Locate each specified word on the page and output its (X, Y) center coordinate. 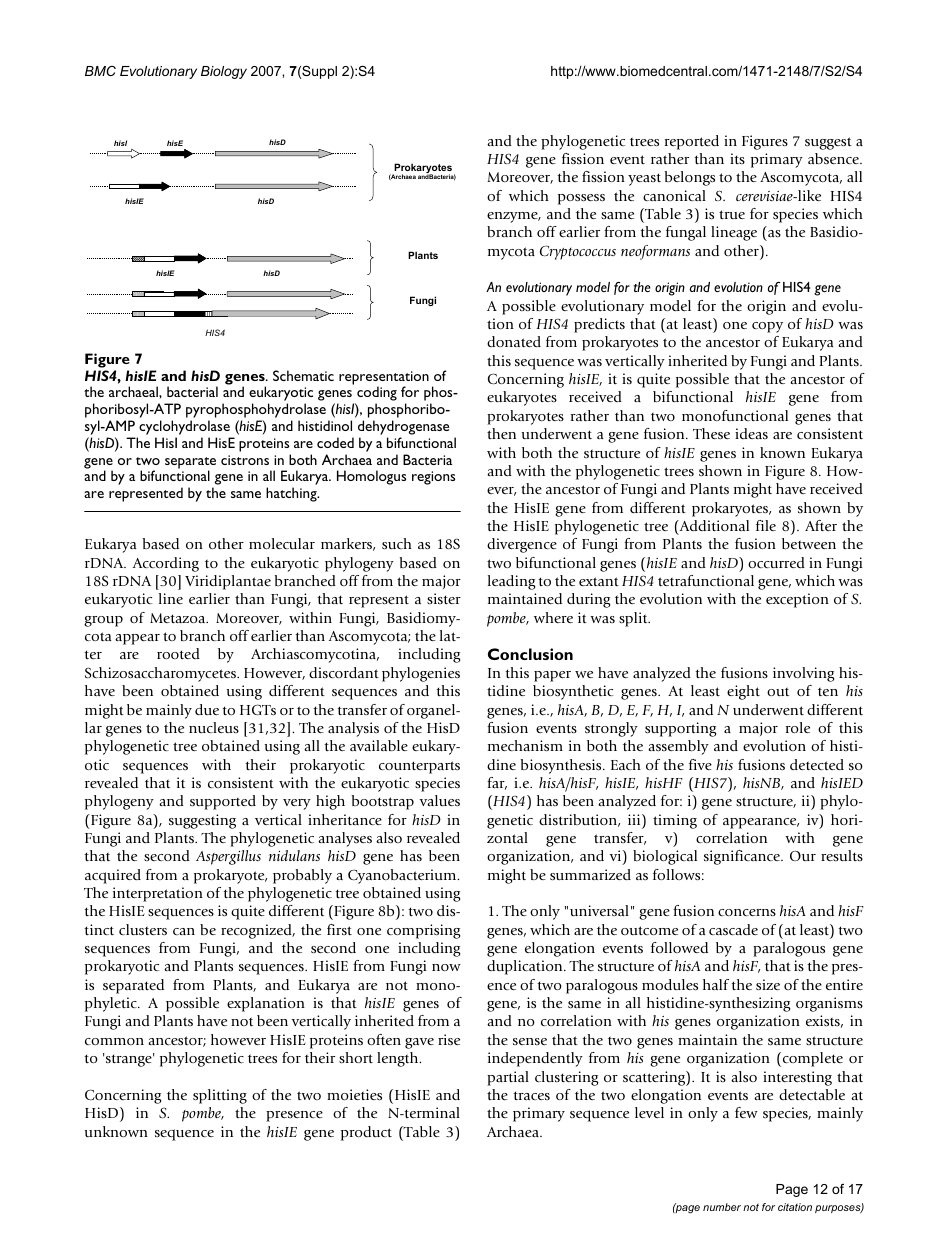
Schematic (303, 375)
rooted (178, 653)
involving (804, 674)
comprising (424, 931)
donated (514, 341)
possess (581, 199)
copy (767, 327)
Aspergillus (228, 857)
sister (444, 598)
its (737, 158)
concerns (747, 912)
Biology (224, 72)
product (366, 1133)
